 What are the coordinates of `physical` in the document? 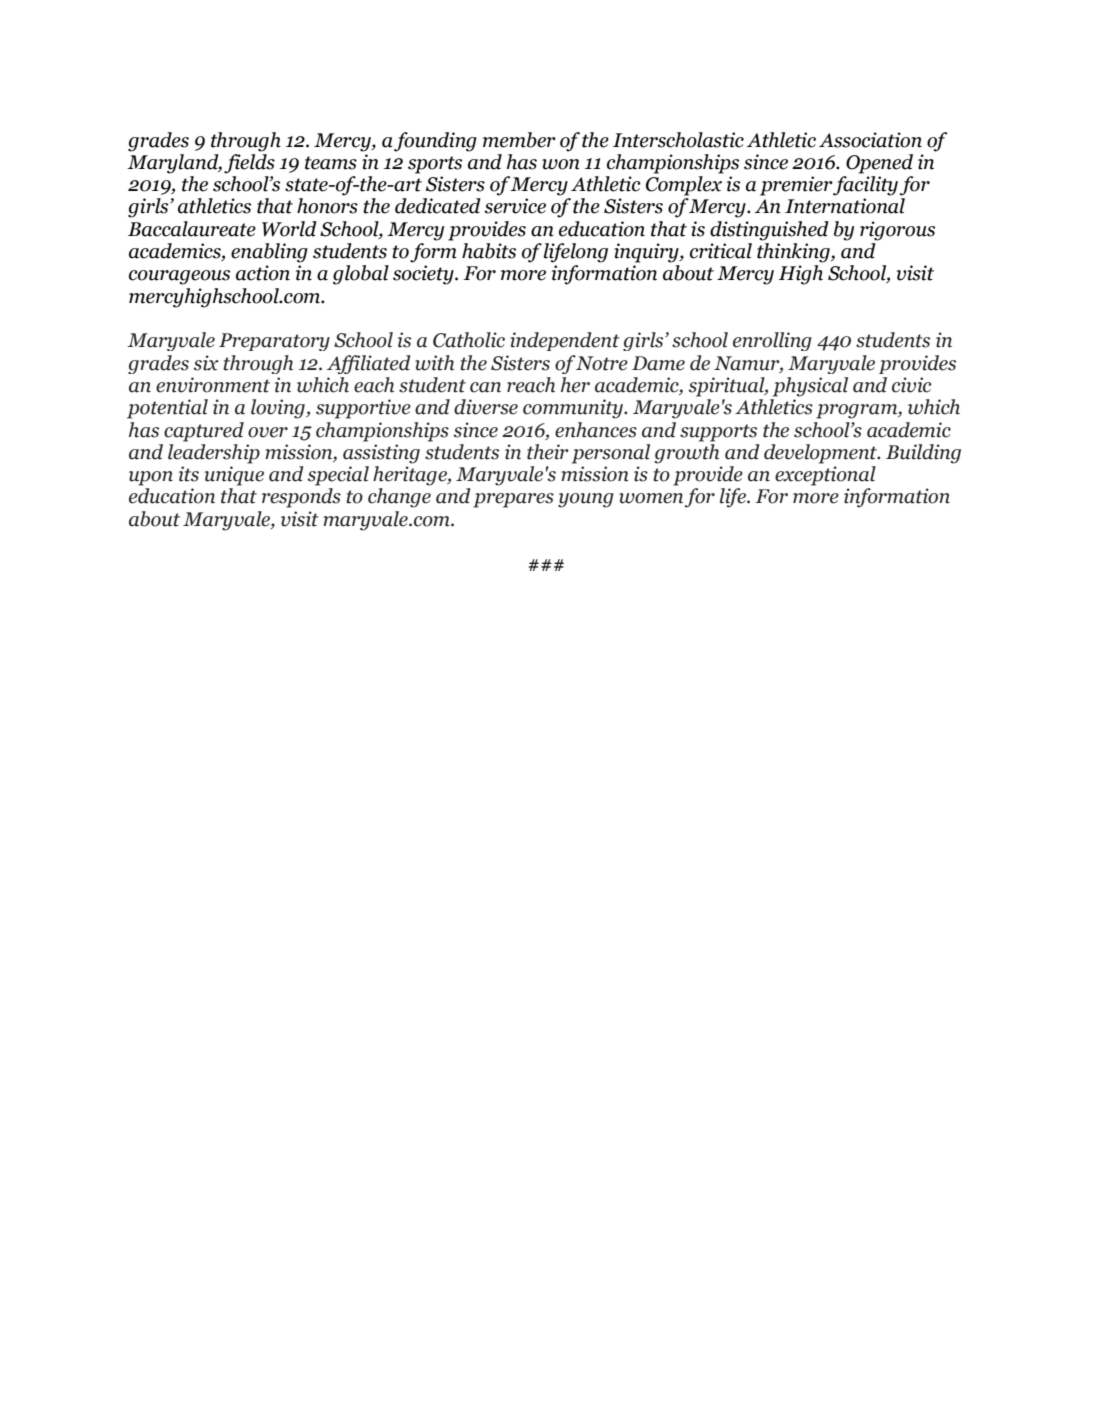 It's located at (810, 387).
